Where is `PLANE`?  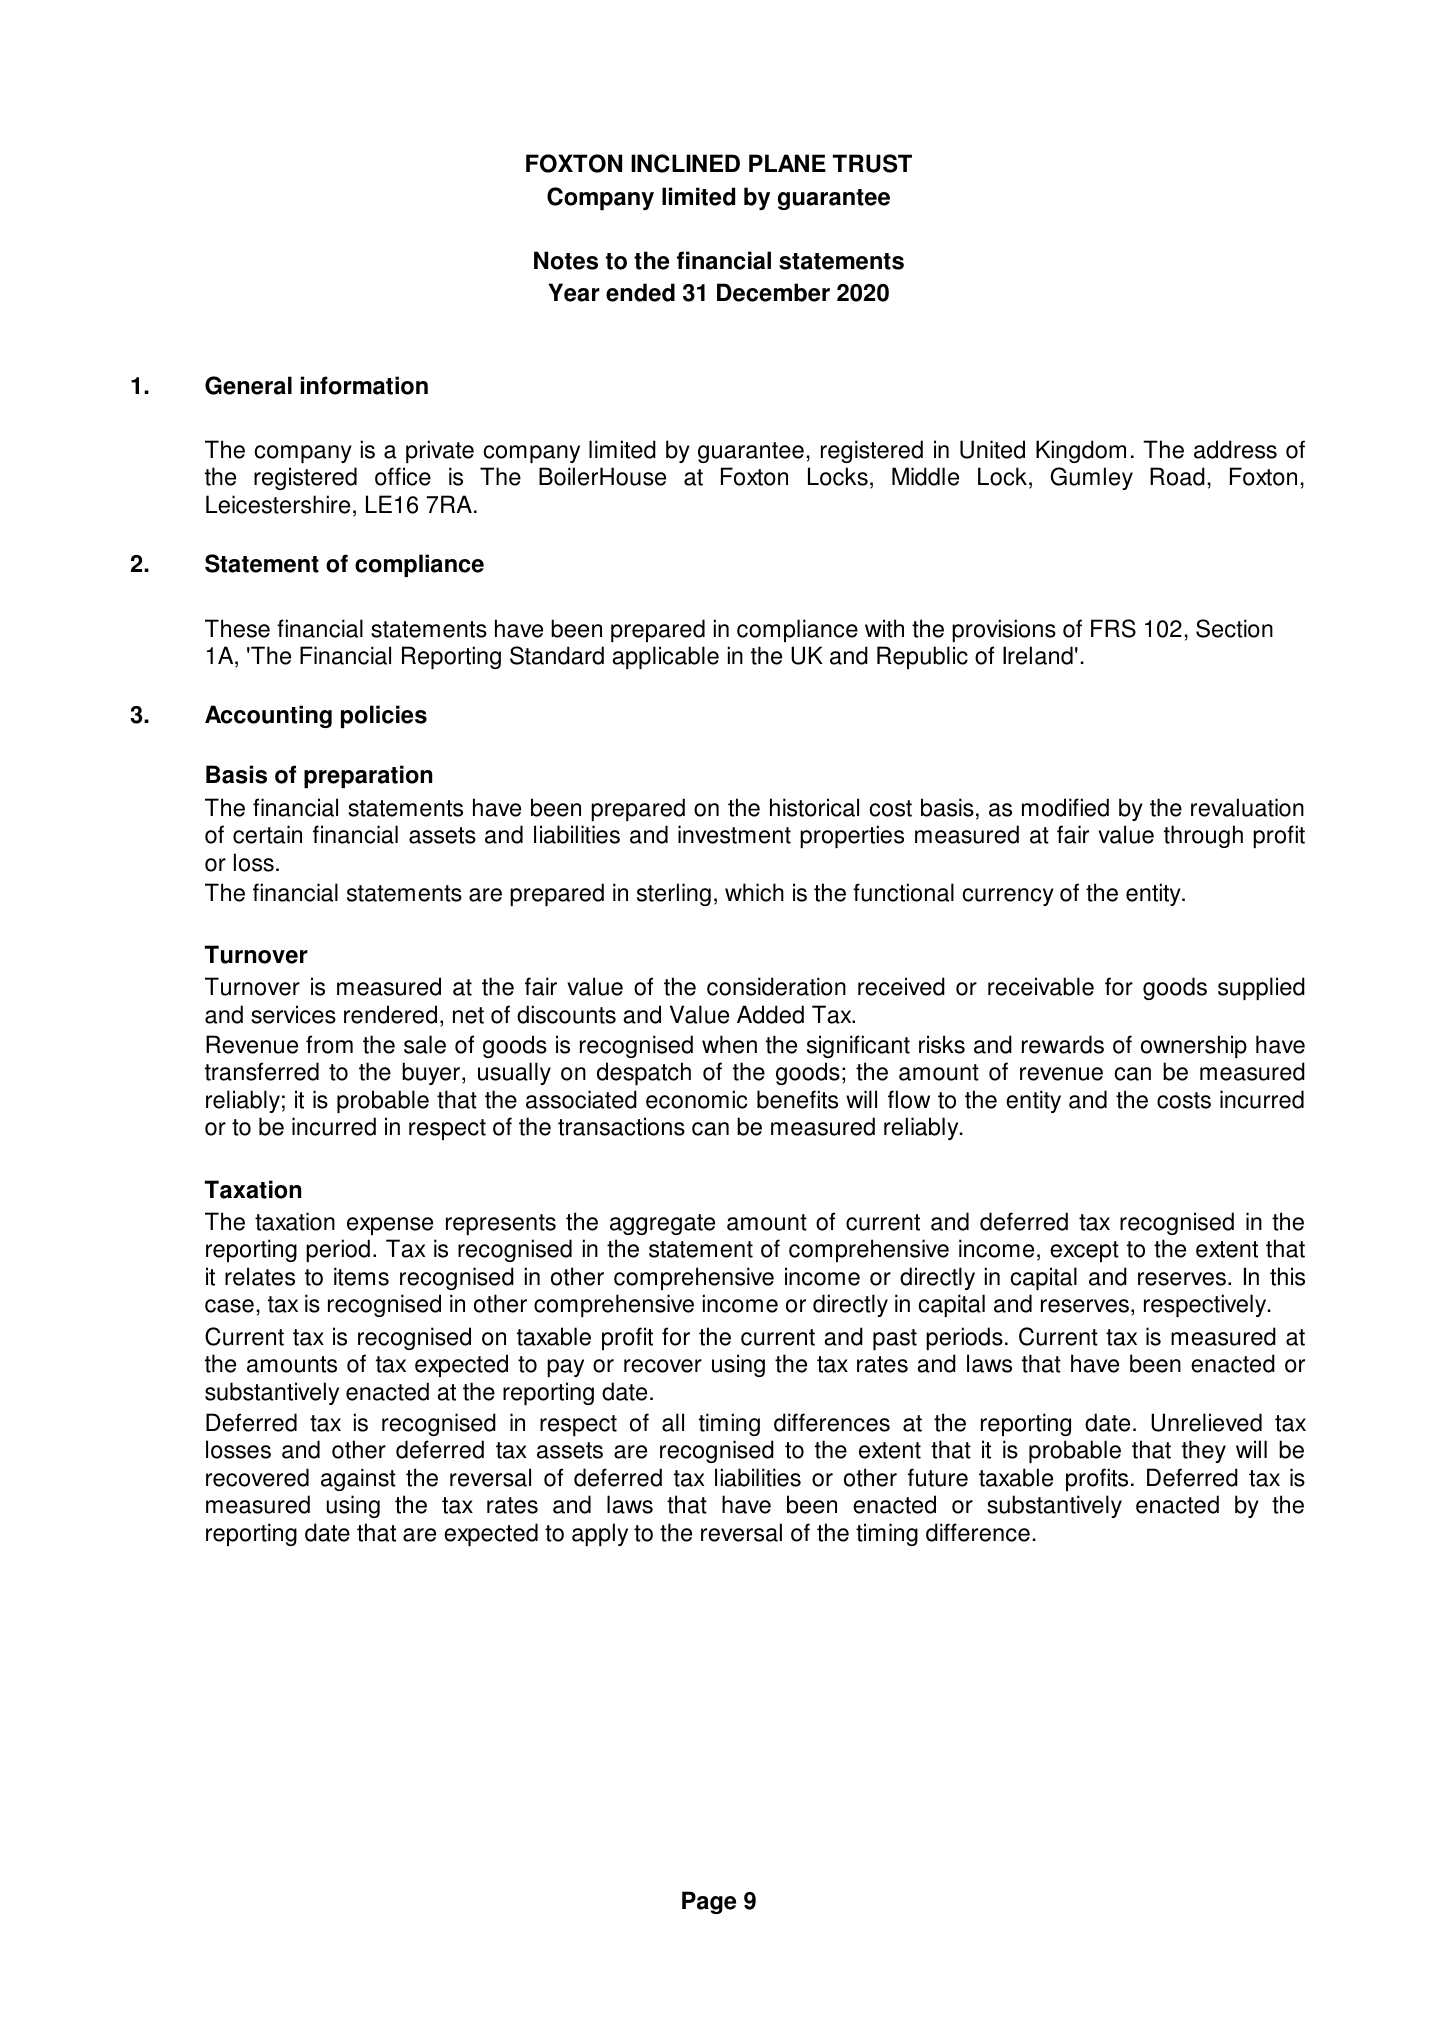 PLANE is located at coordinates (787, 163).
